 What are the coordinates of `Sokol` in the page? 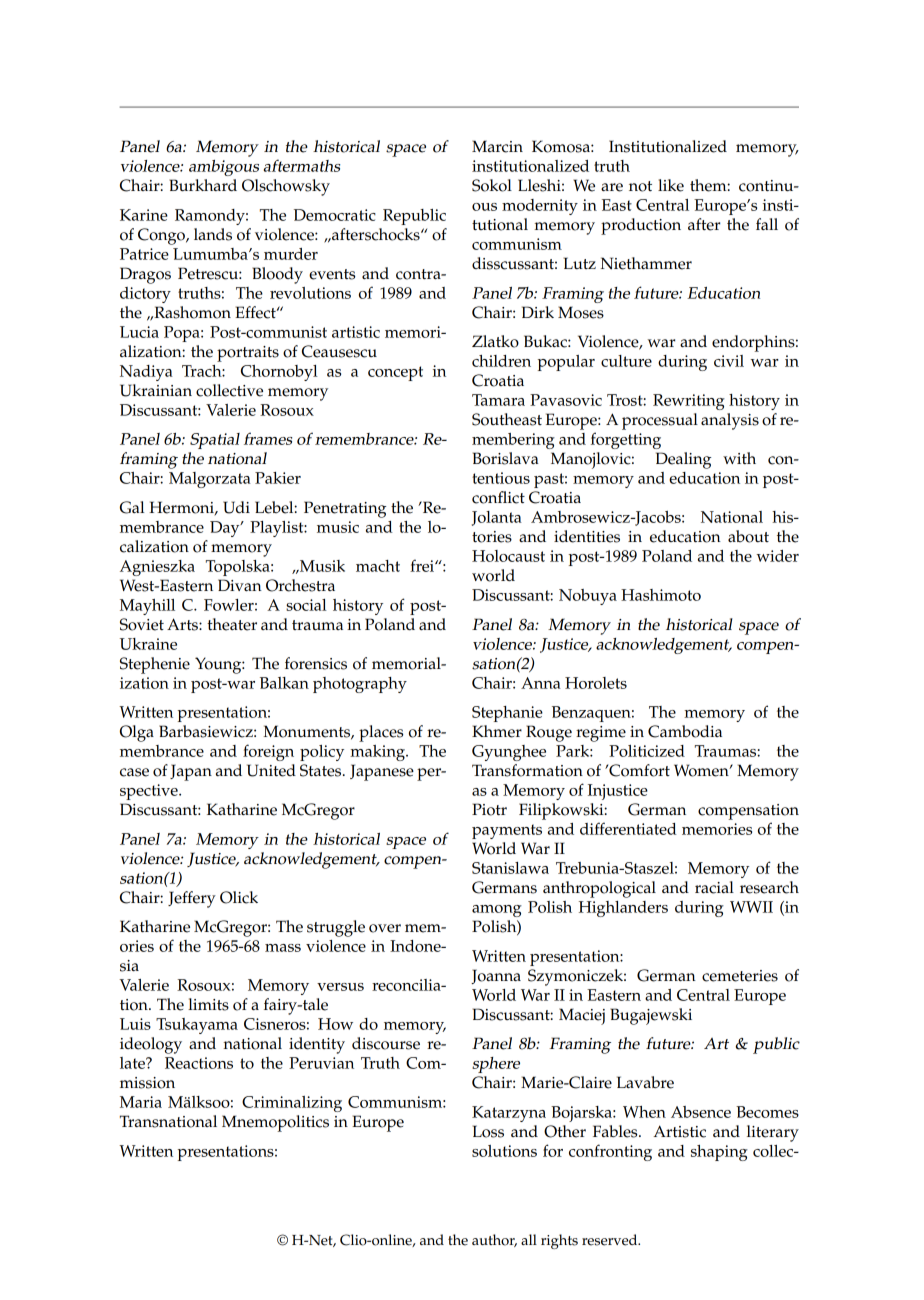 It's located at (492, 185).
